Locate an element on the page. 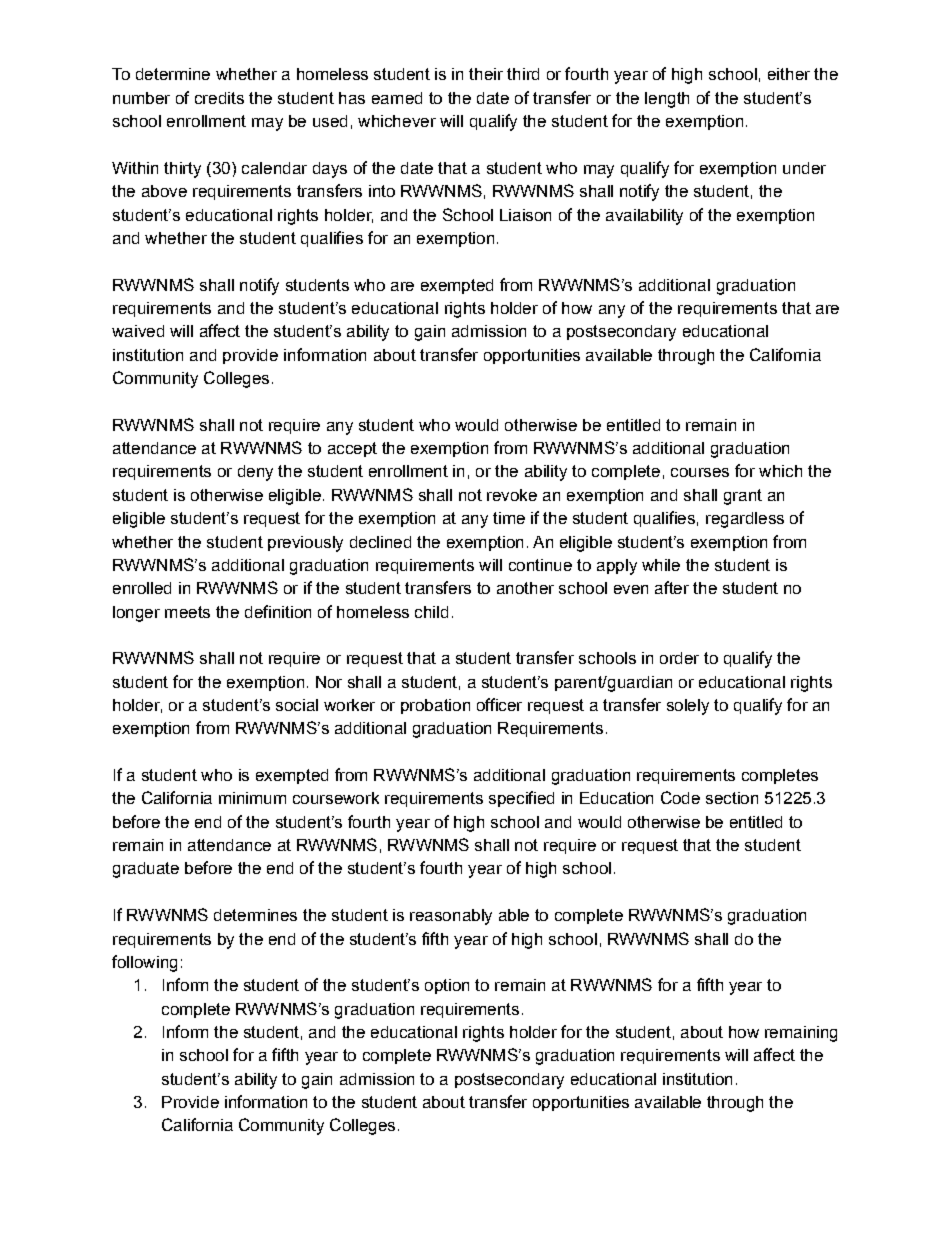  courses is located at coordinates (700, 472).
